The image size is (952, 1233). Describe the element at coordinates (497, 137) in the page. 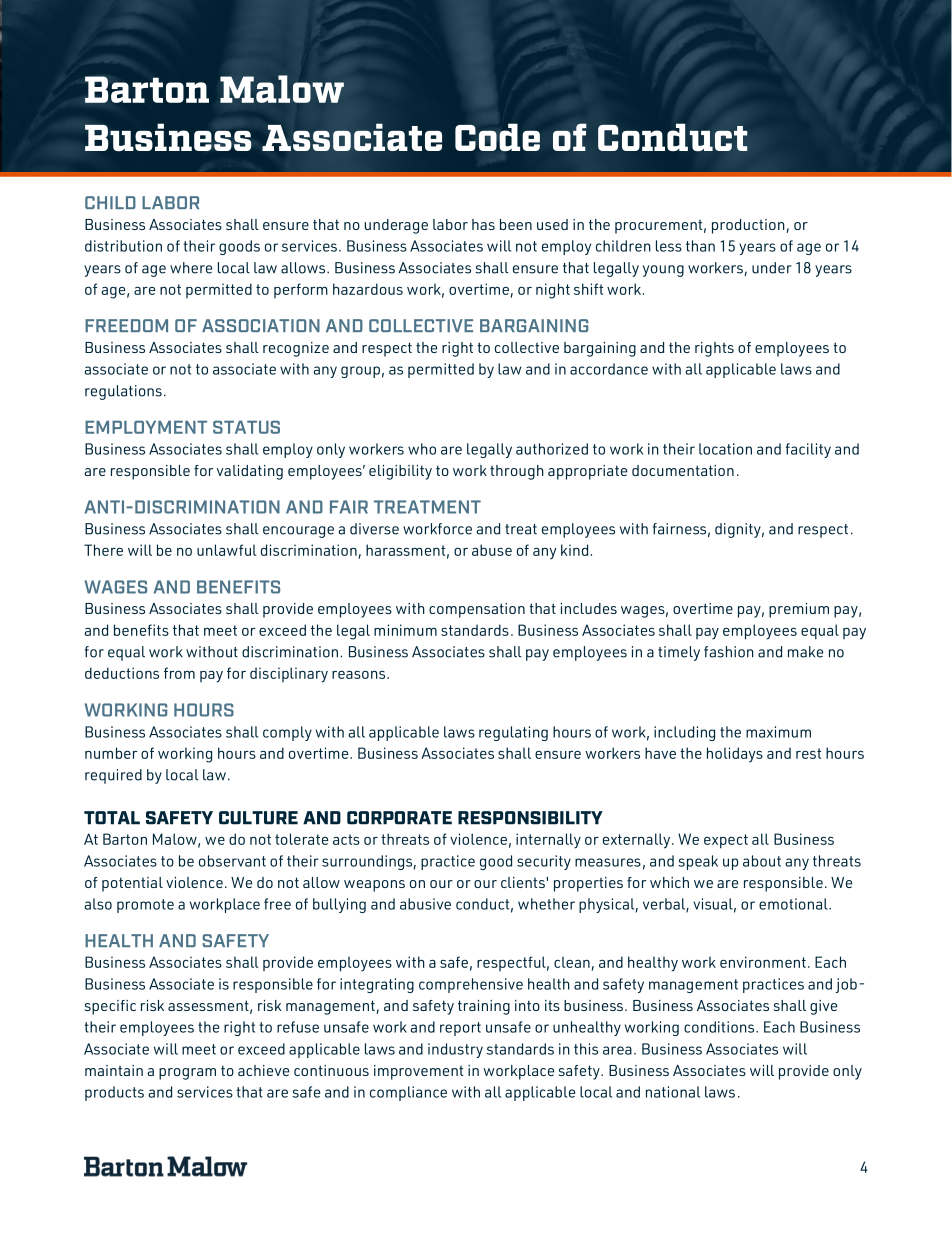

I see `Code` at that location.
